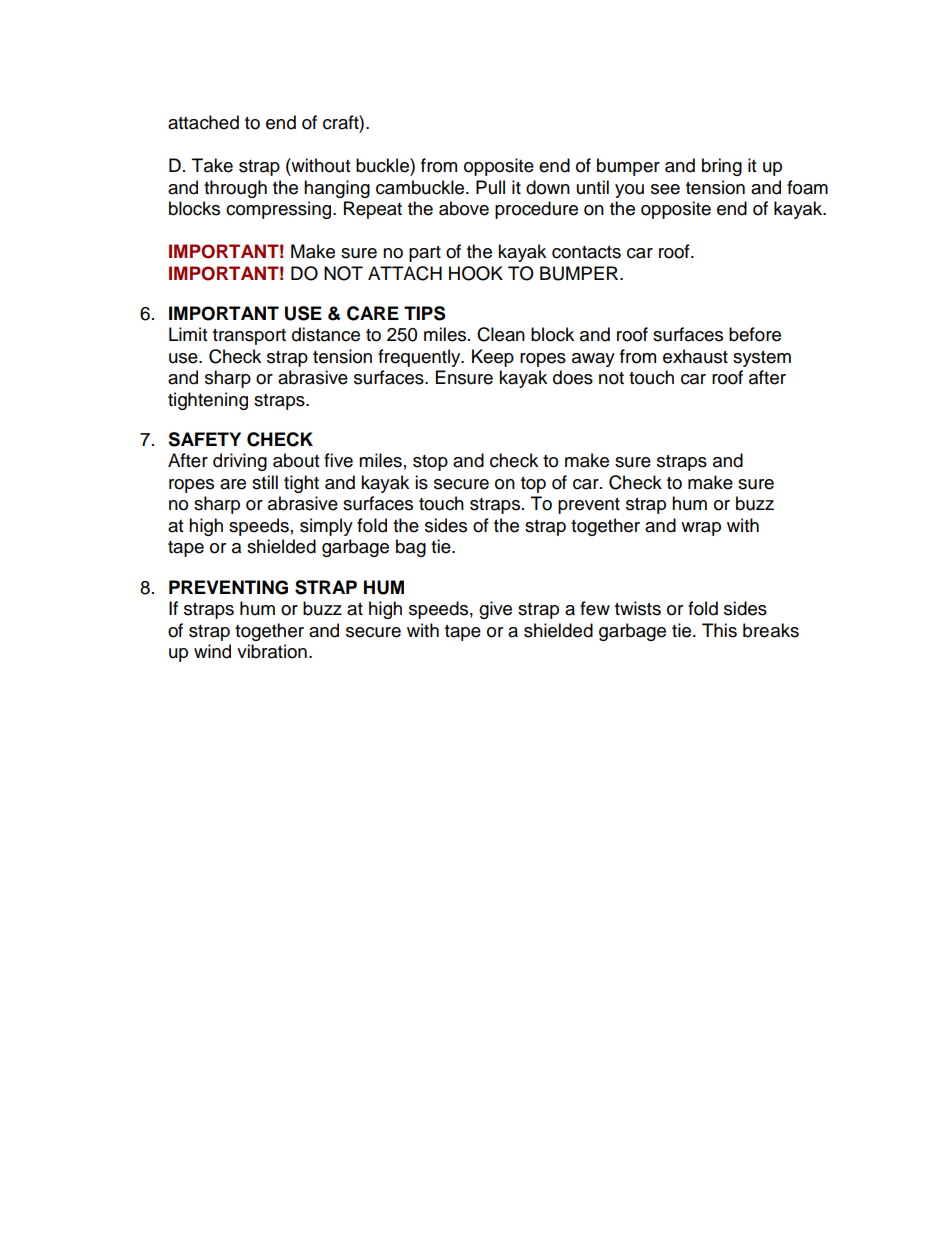  What do you see at coordinates (762, 359) in the document?
I see `system` at bounding box center [762, 359].
